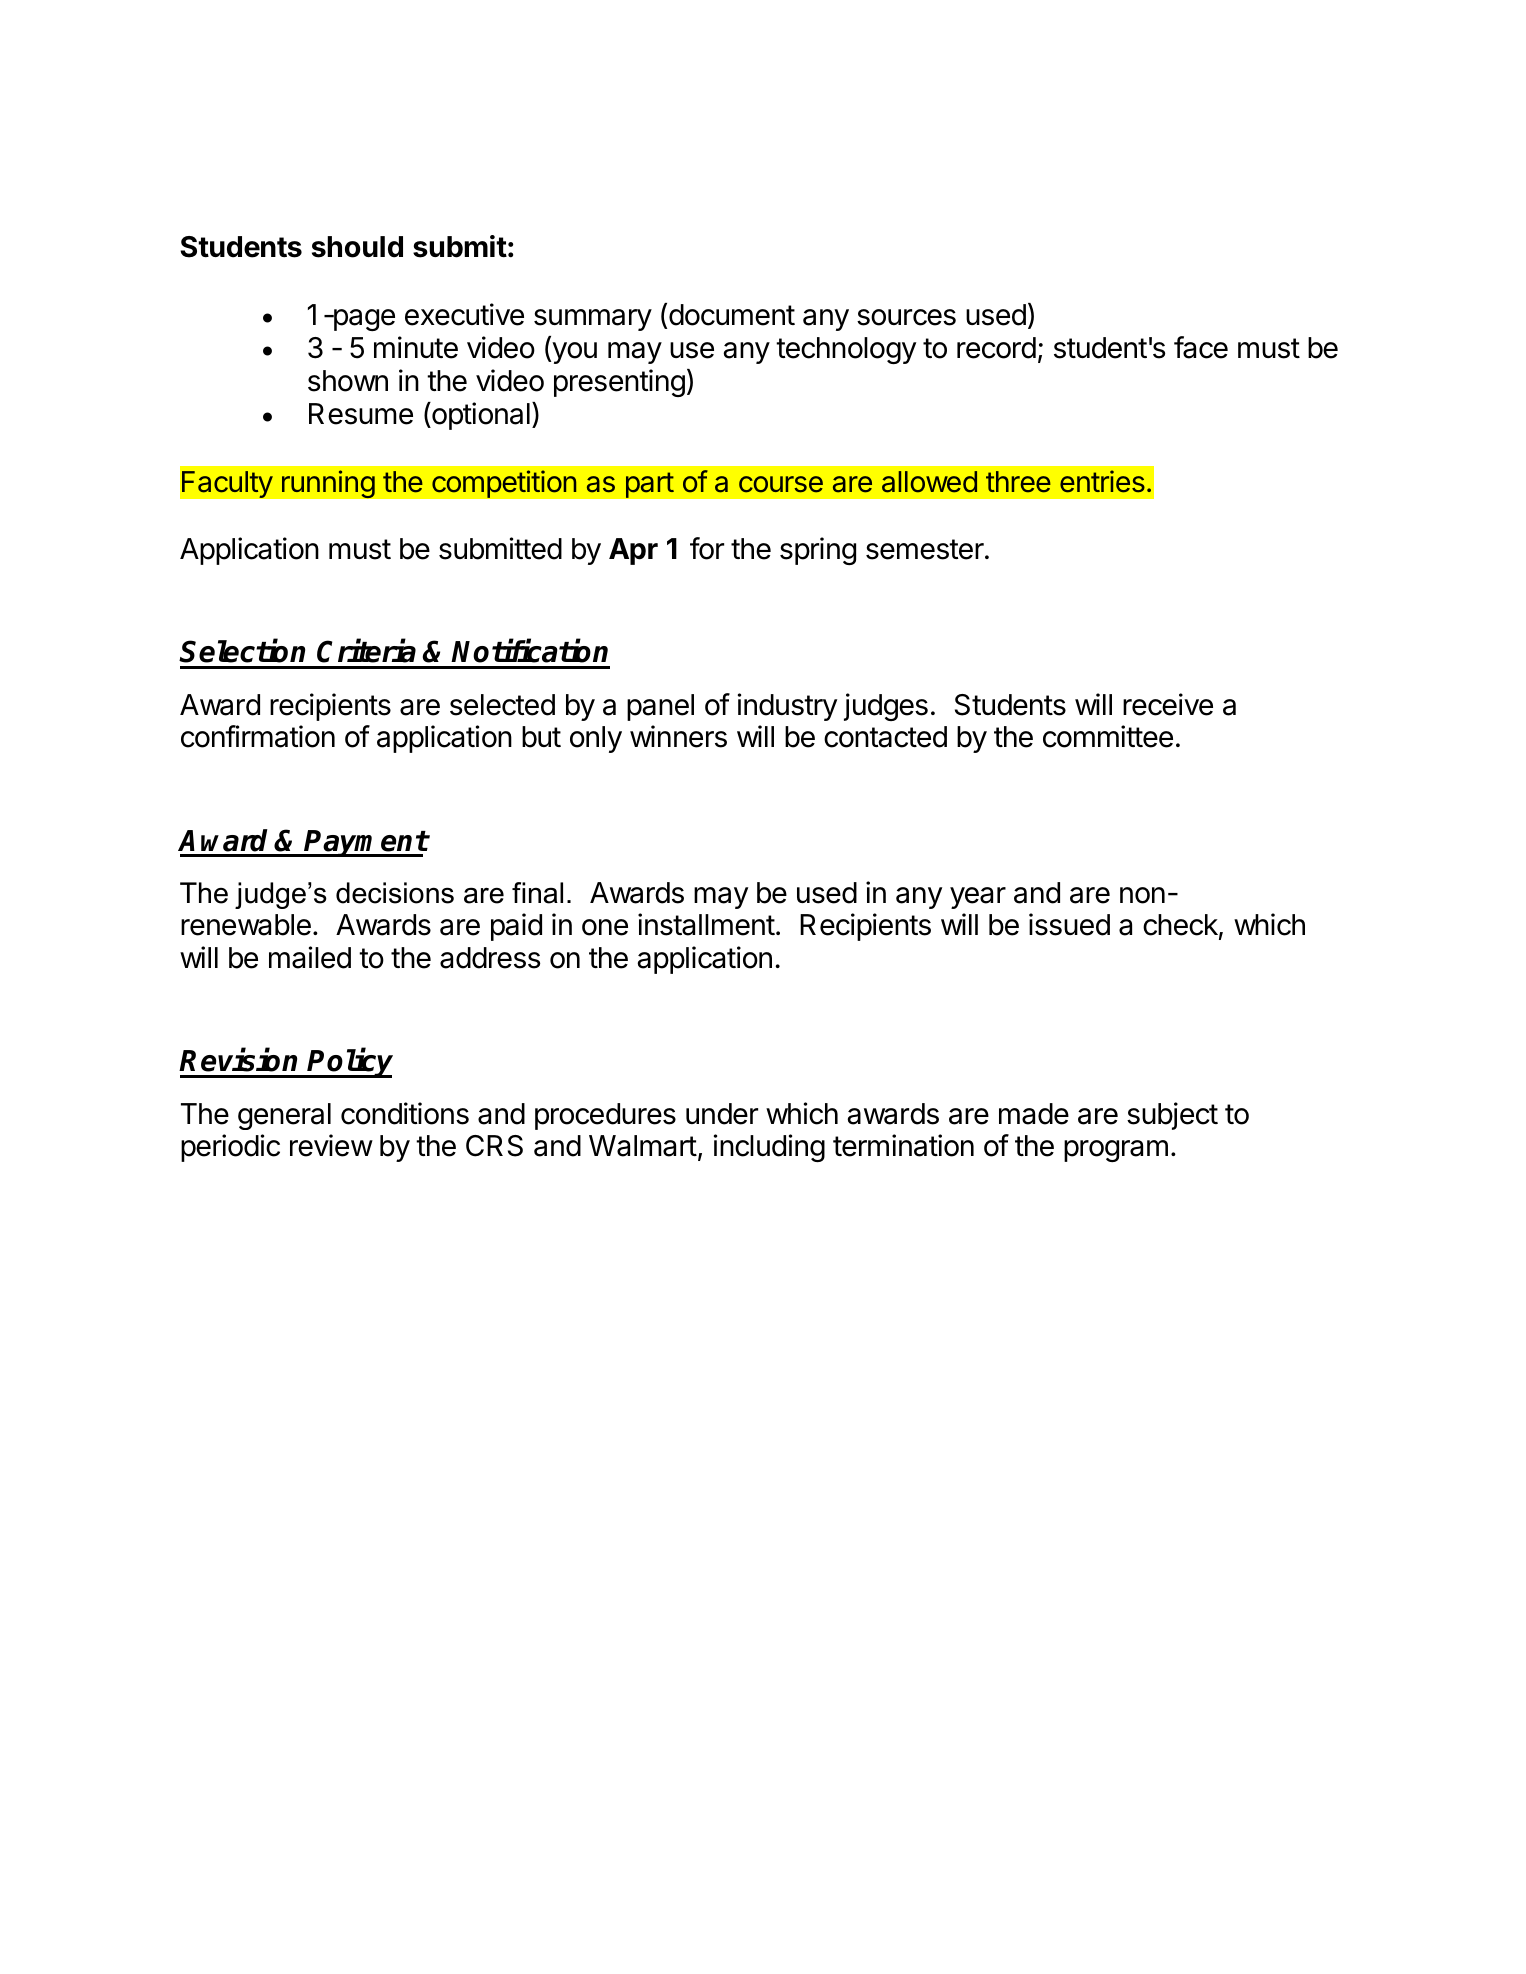 This document has height=1974, width=1526. I want to click on review, so click(331, 1145).
